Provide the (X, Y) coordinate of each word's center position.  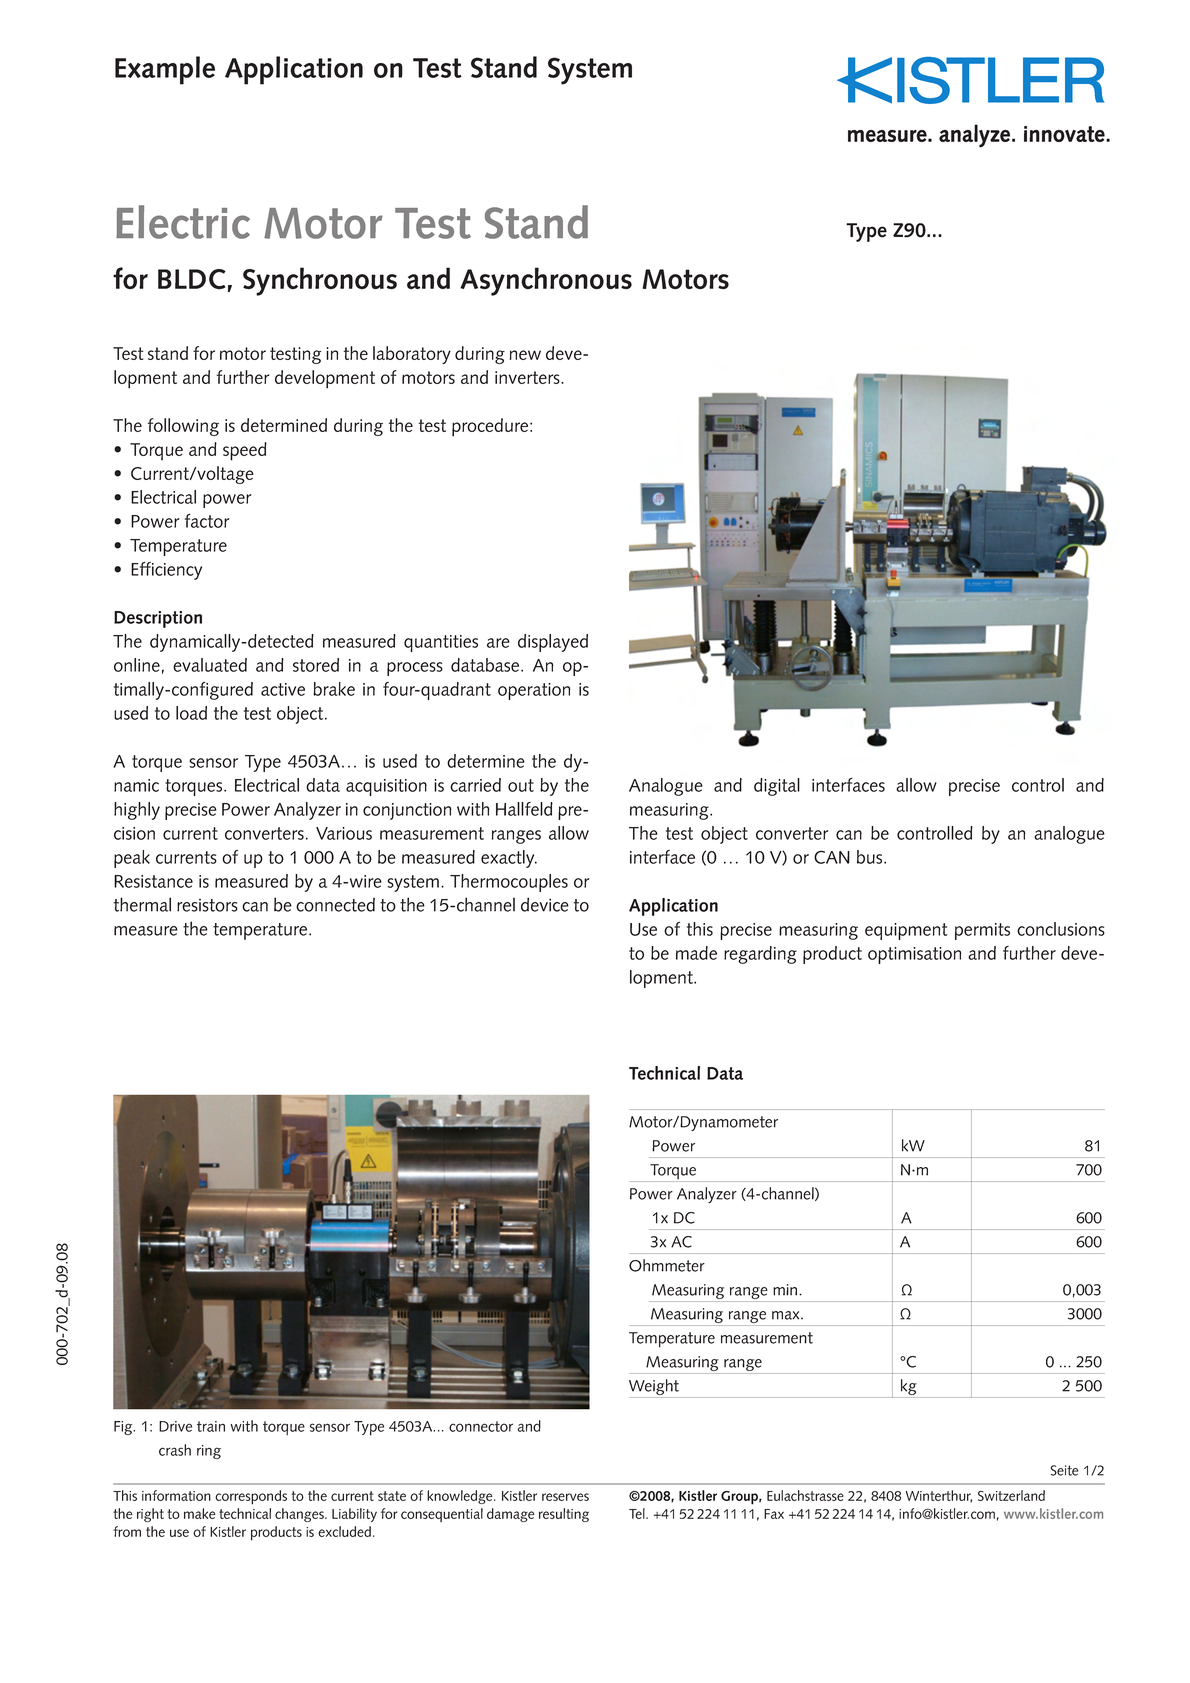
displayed (553, 643)
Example (165, 70)
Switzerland (1011, 1495)
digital (777, 787)
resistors (207, 905)
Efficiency (166, 571)
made (696, 953)
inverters (528, 377)
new (525, 355)
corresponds (251, 1497)
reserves (565, 1497)
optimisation (915, 955)
